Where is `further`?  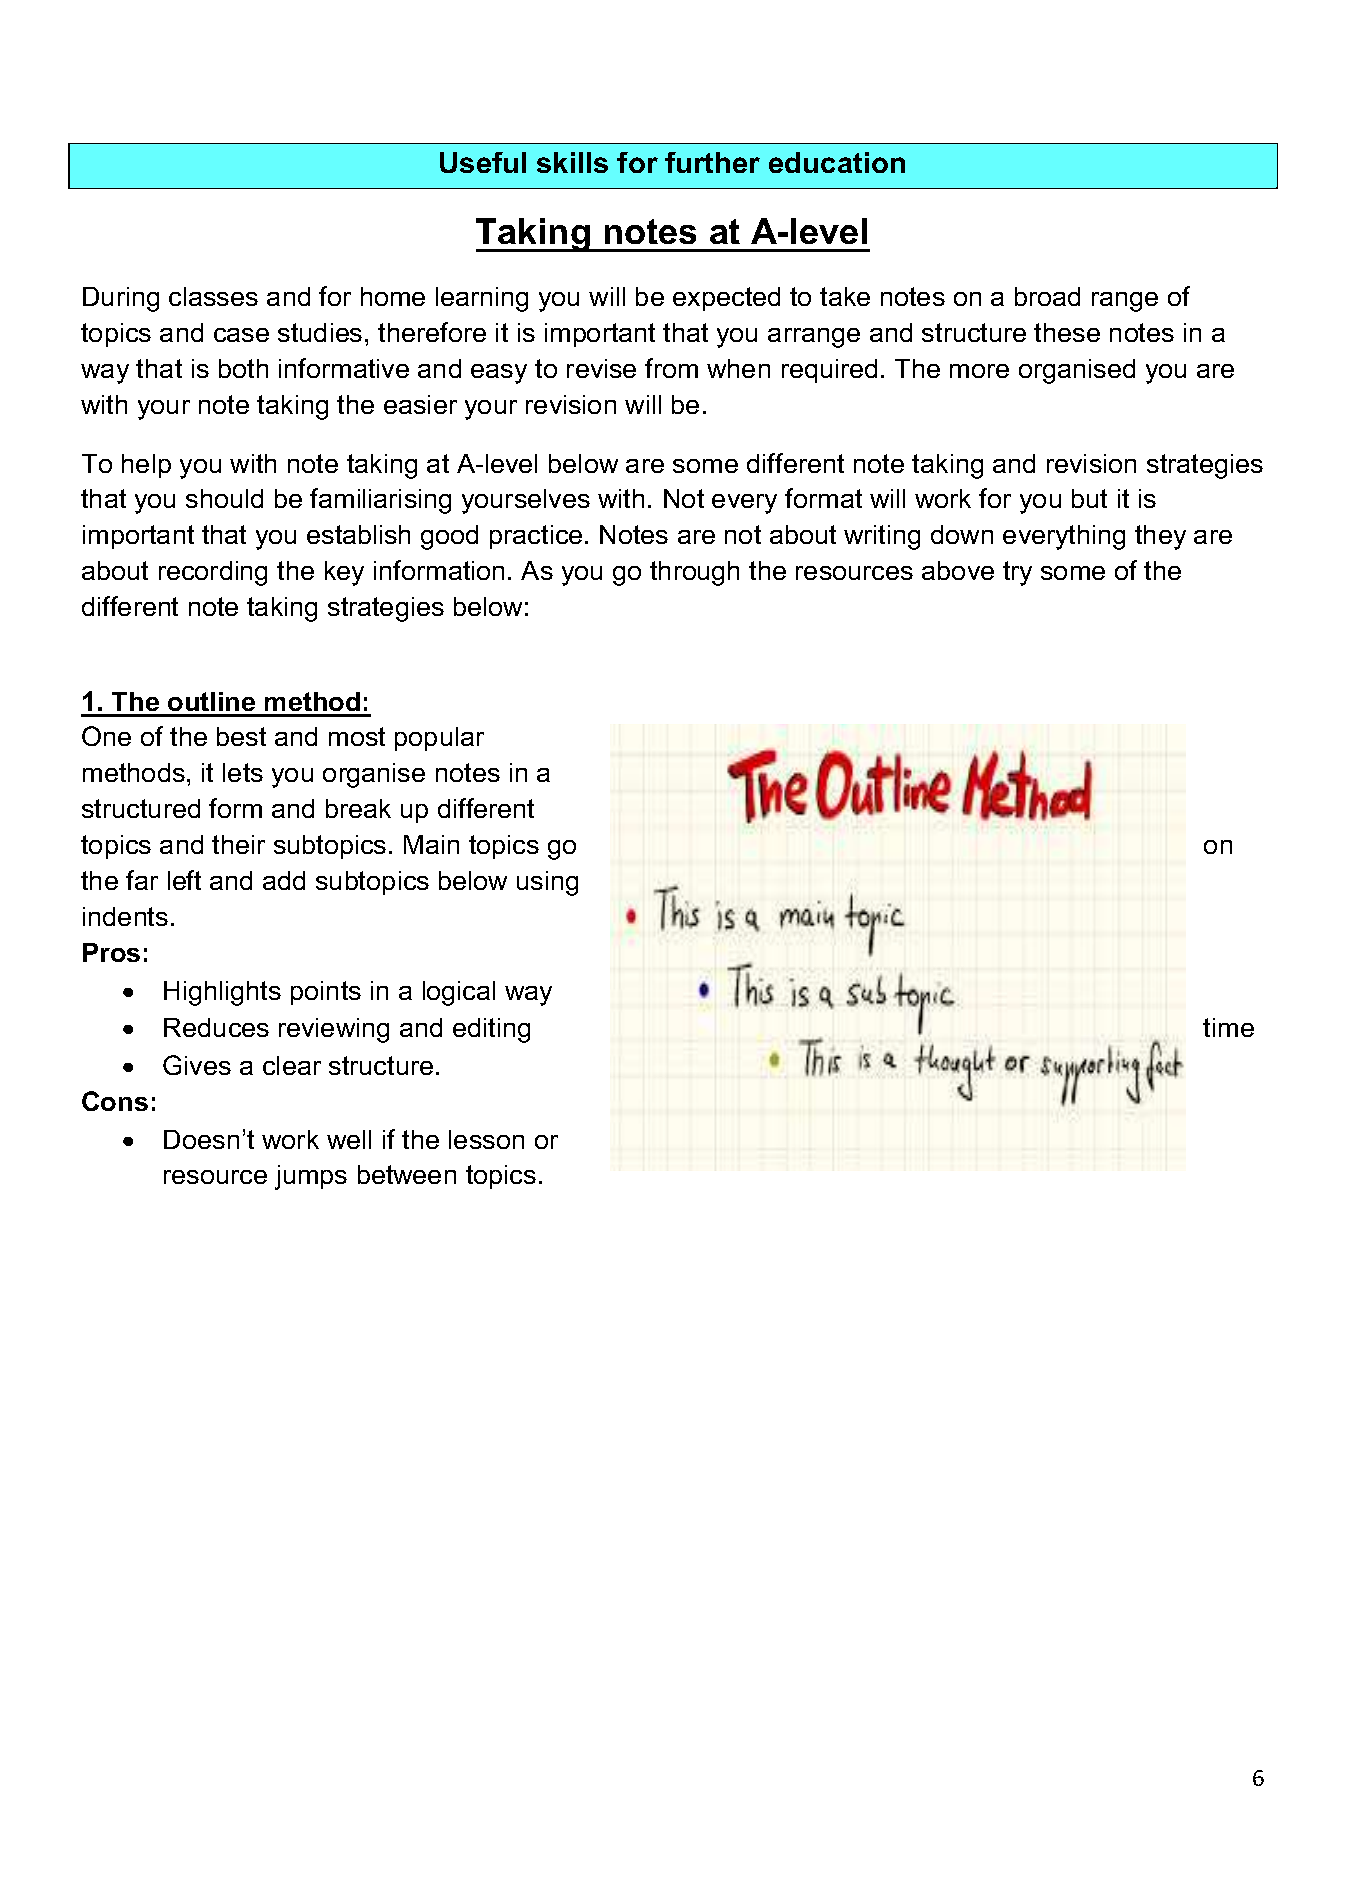
further is located at coordinates (712, 162).
